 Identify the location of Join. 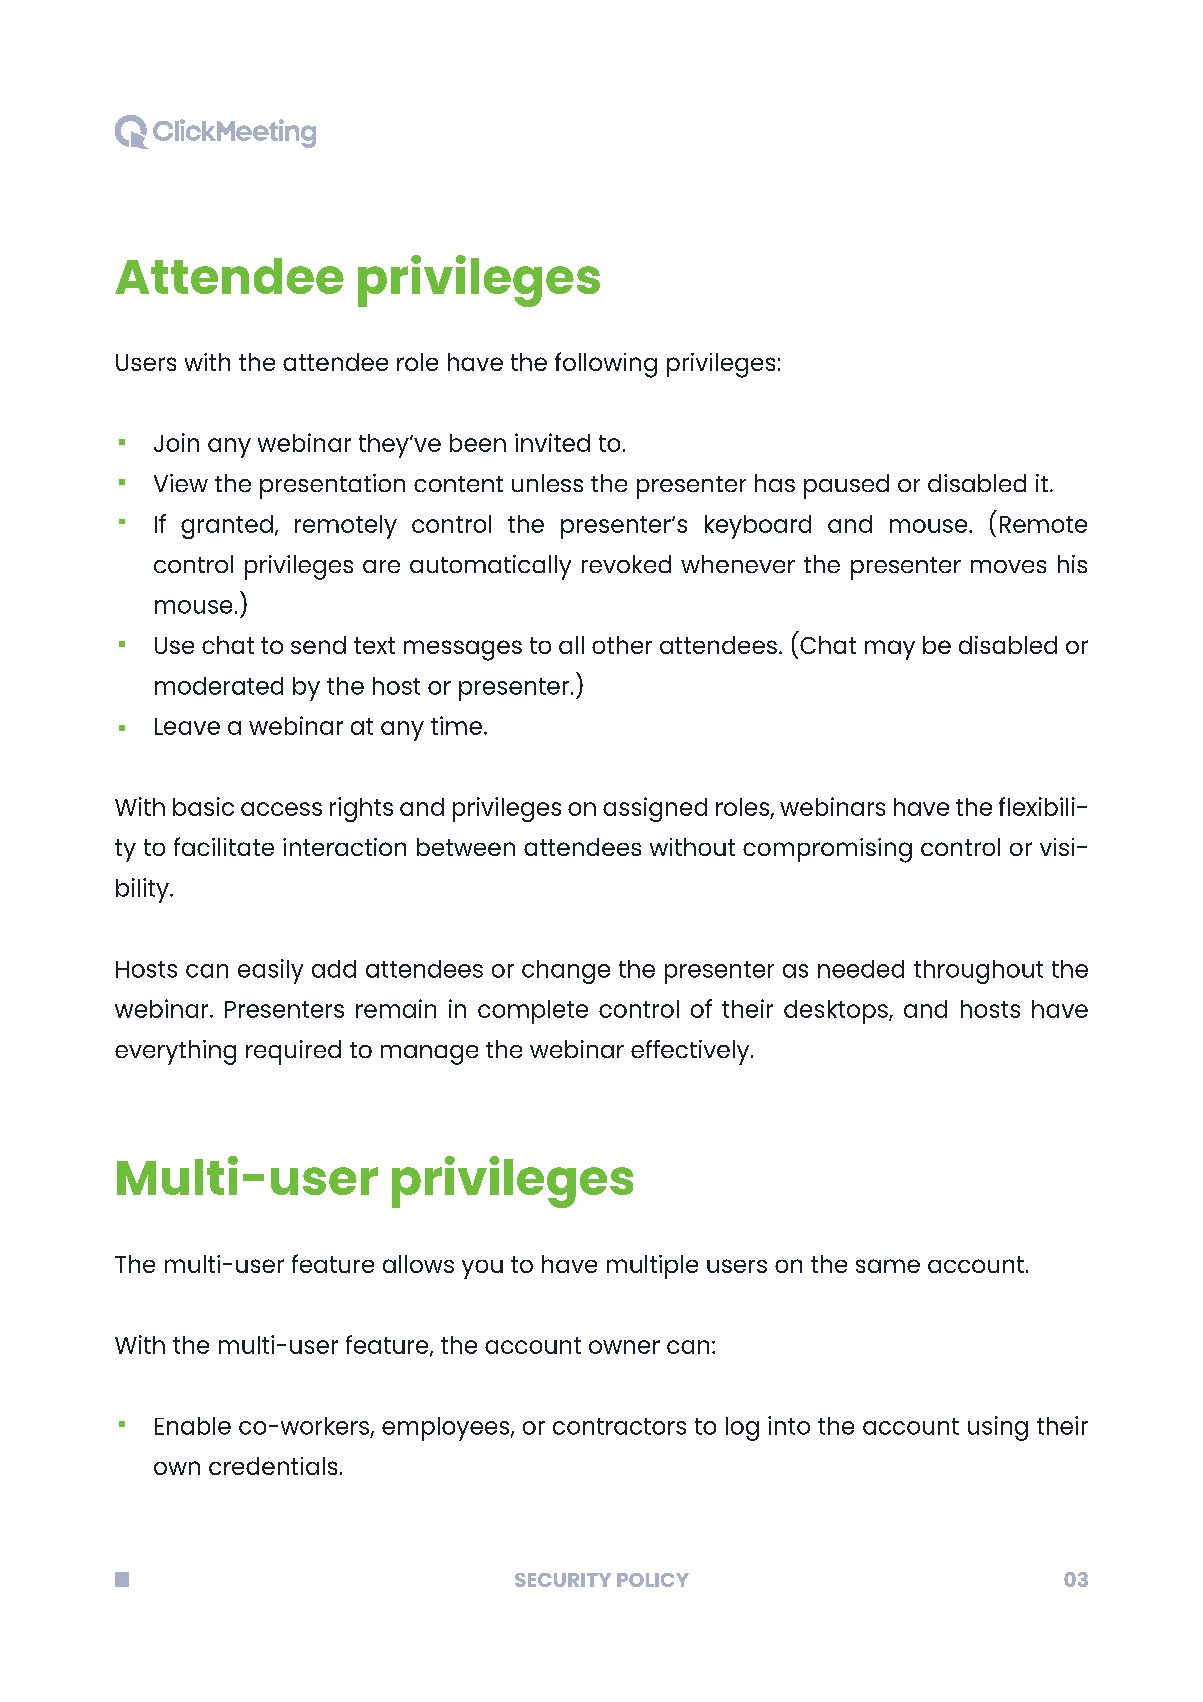
(176, 442).
